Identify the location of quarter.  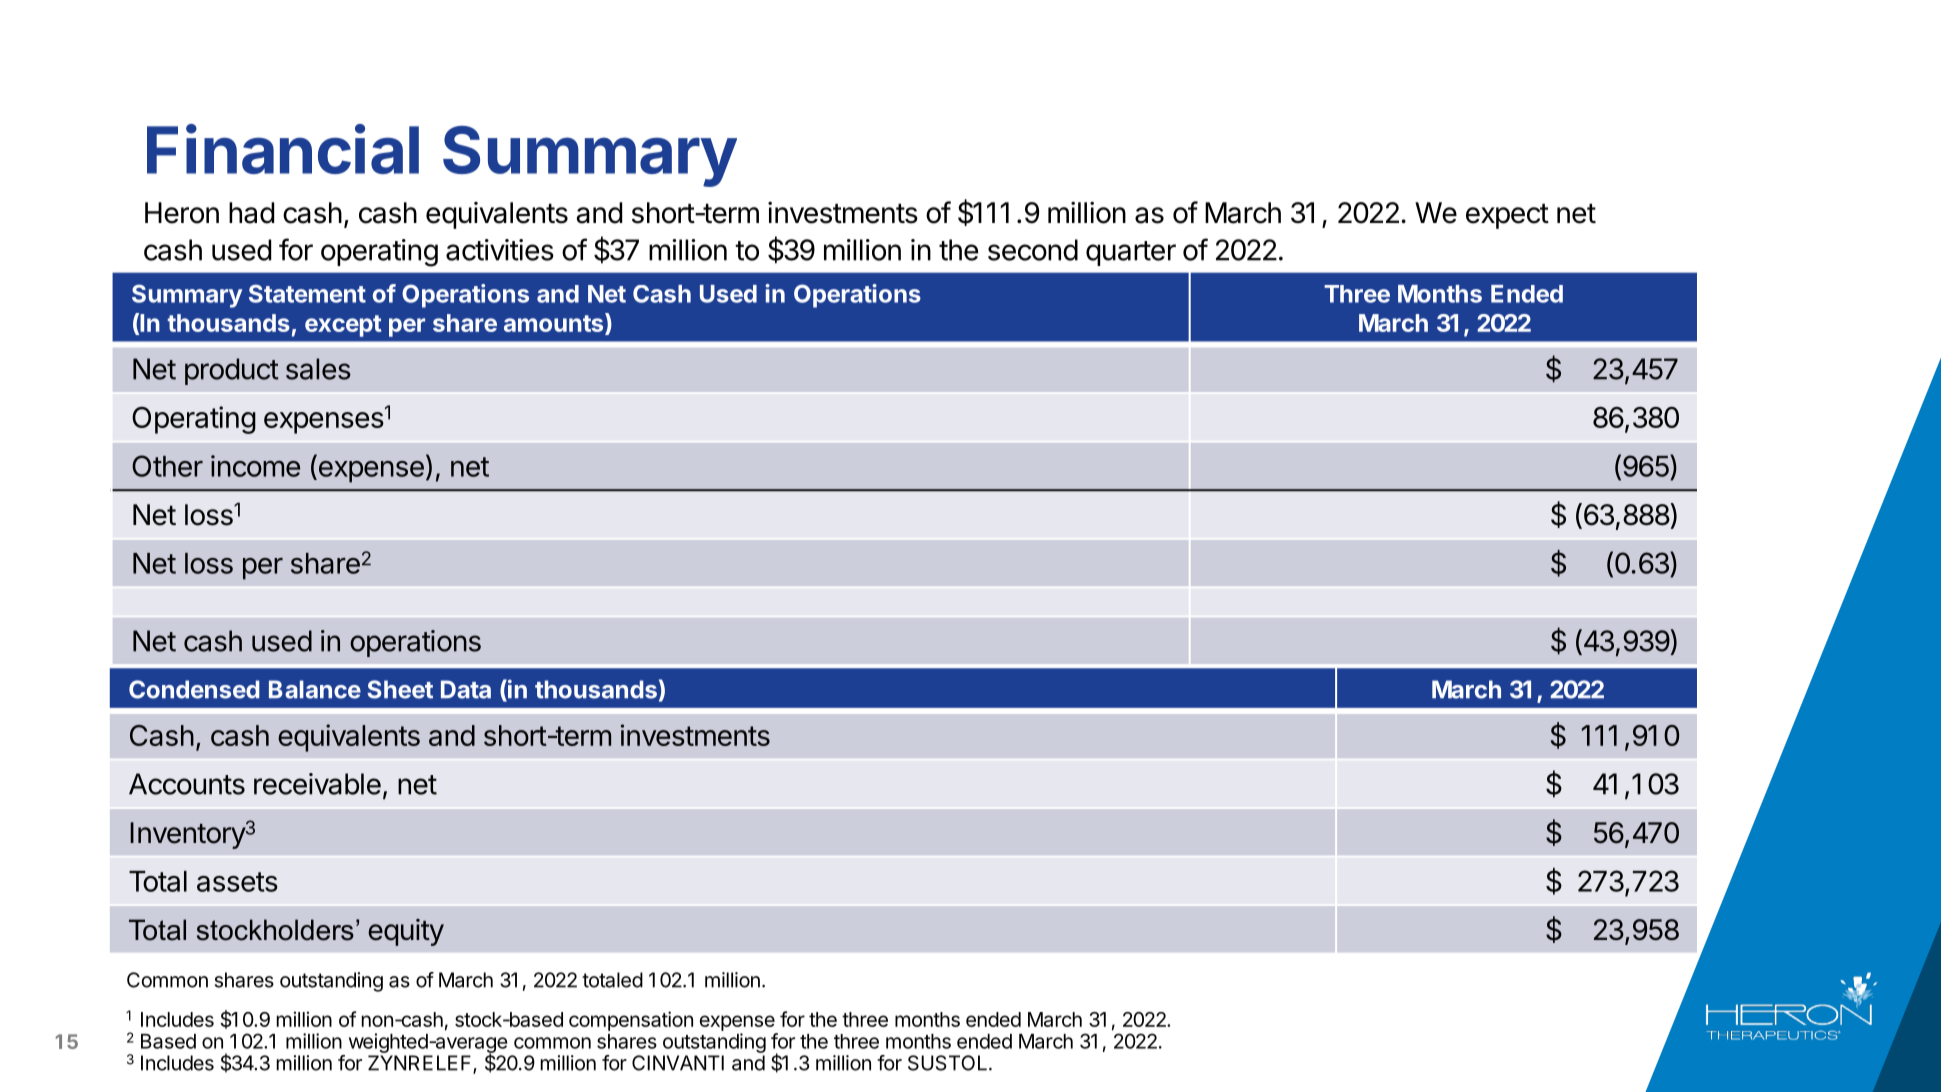
(1131, 253).
